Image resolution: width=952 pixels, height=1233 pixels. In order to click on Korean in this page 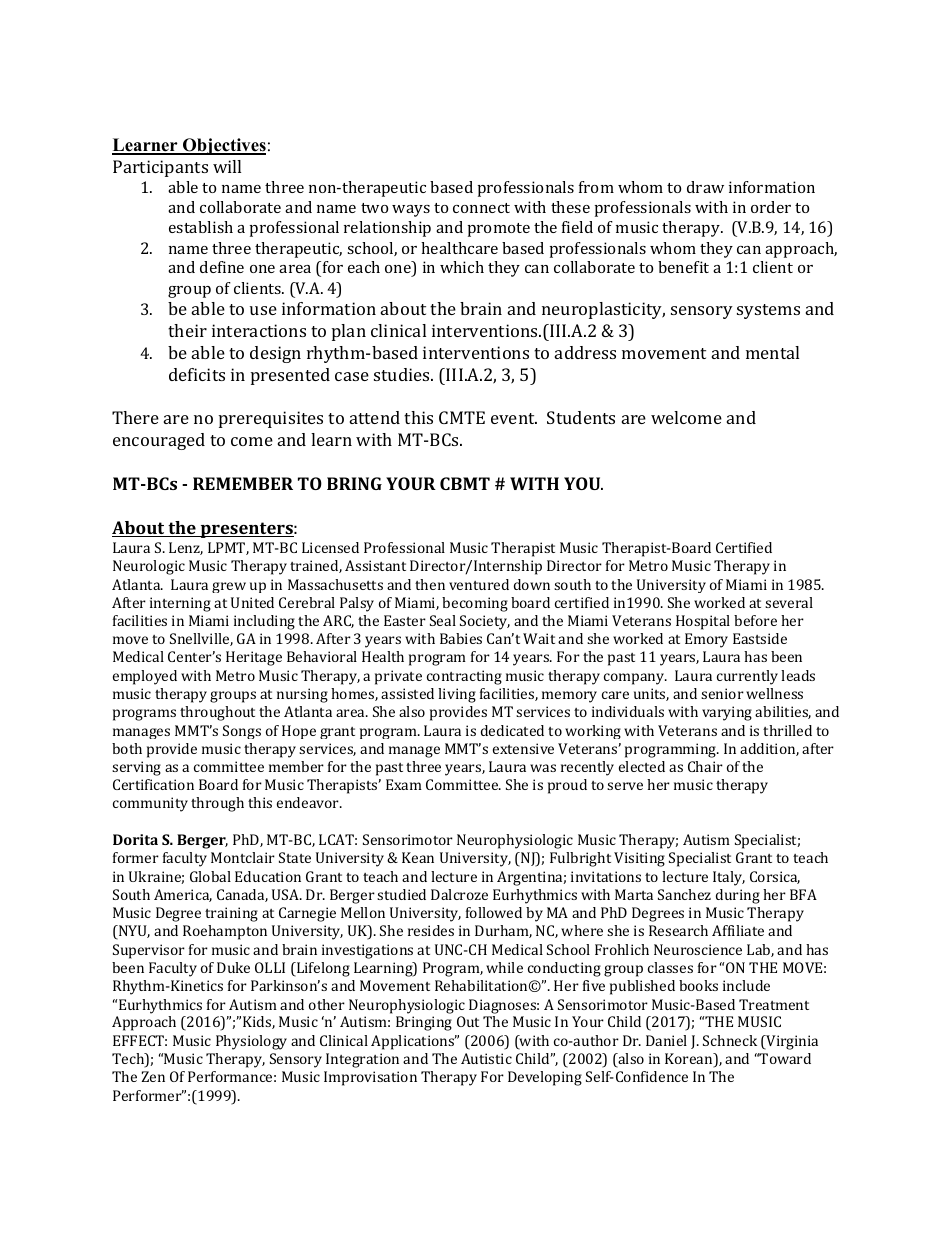, I will do `click(690, 1060)`.
